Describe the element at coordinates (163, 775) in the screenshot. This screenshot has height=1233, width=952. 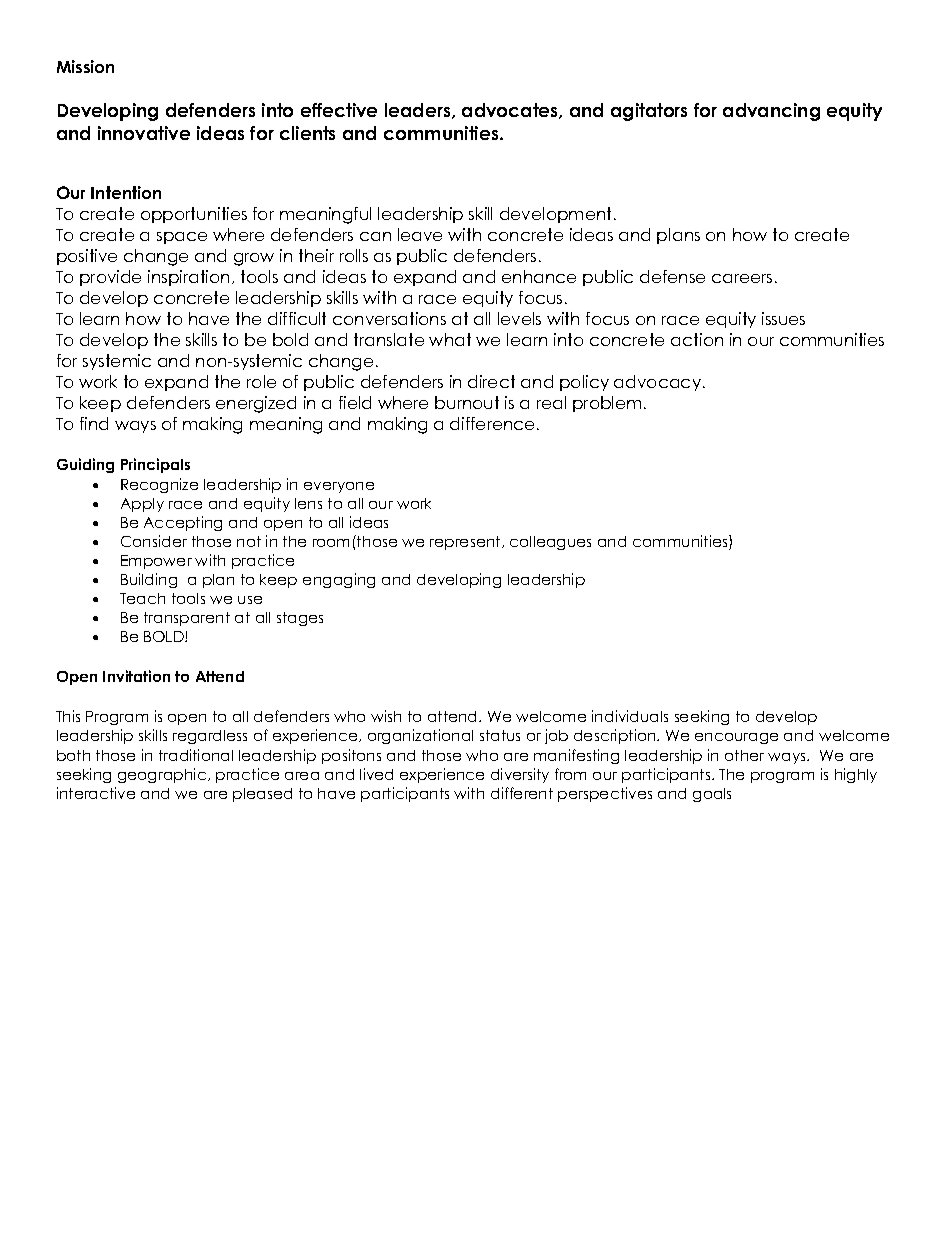
I see `geographic` at that location.
